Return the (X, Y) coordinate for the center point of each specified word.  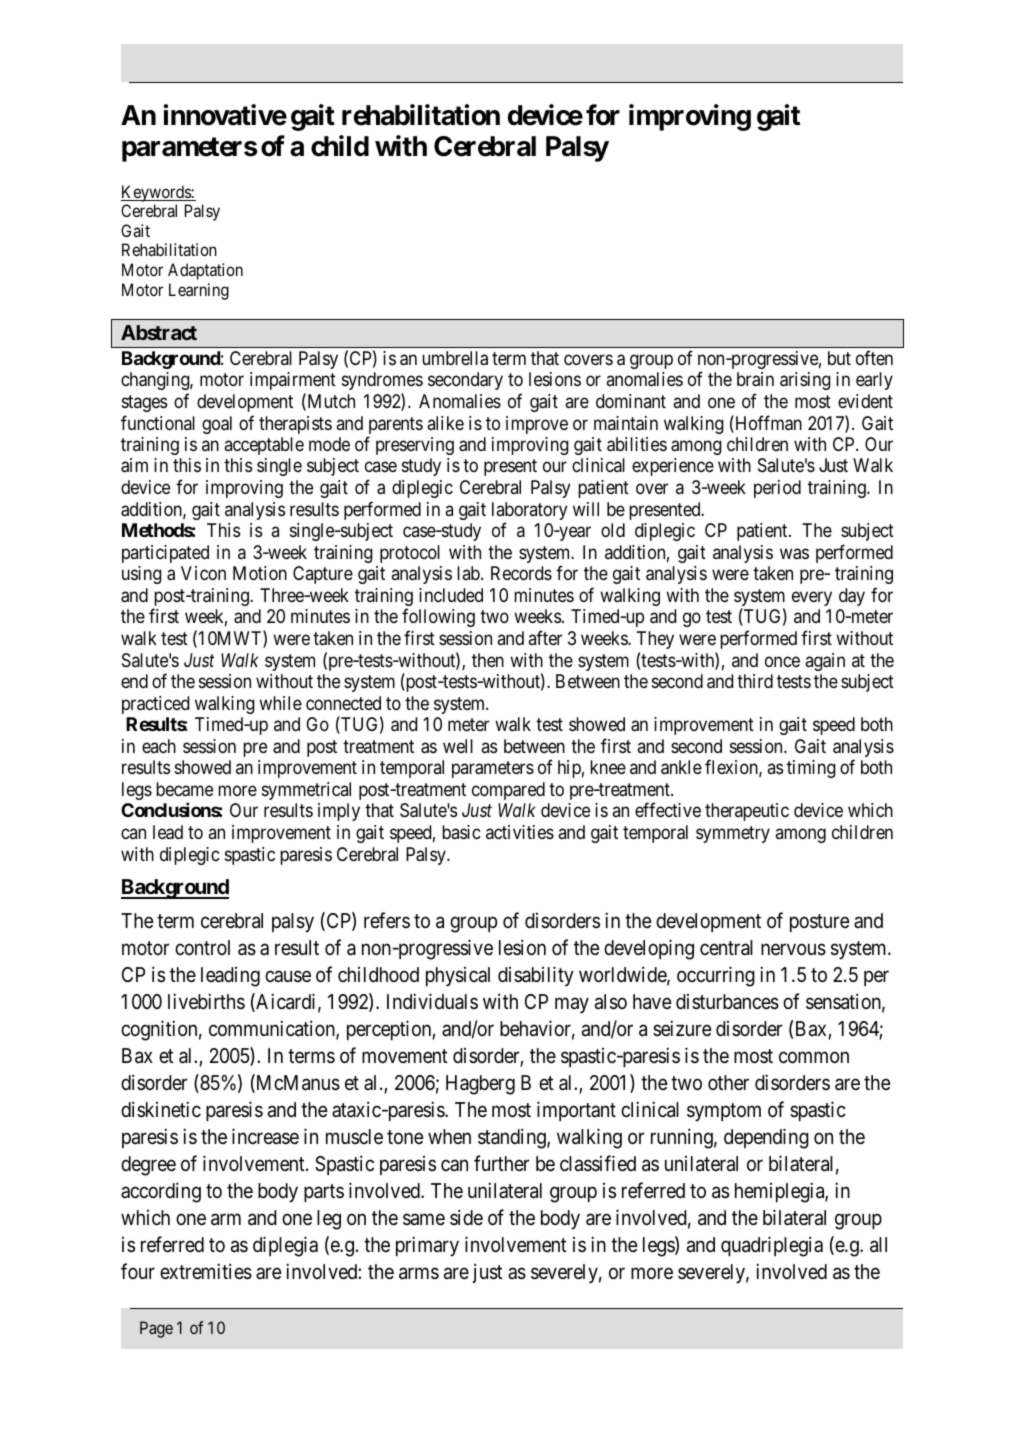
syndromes (382, 381)
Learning (199, 291)
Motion (260, 573)
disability (536, 976)
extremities (206, 1271)
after (545, 637)
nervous (793, 949)
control (202, 947)
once (782, 661)
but (839, 358)
